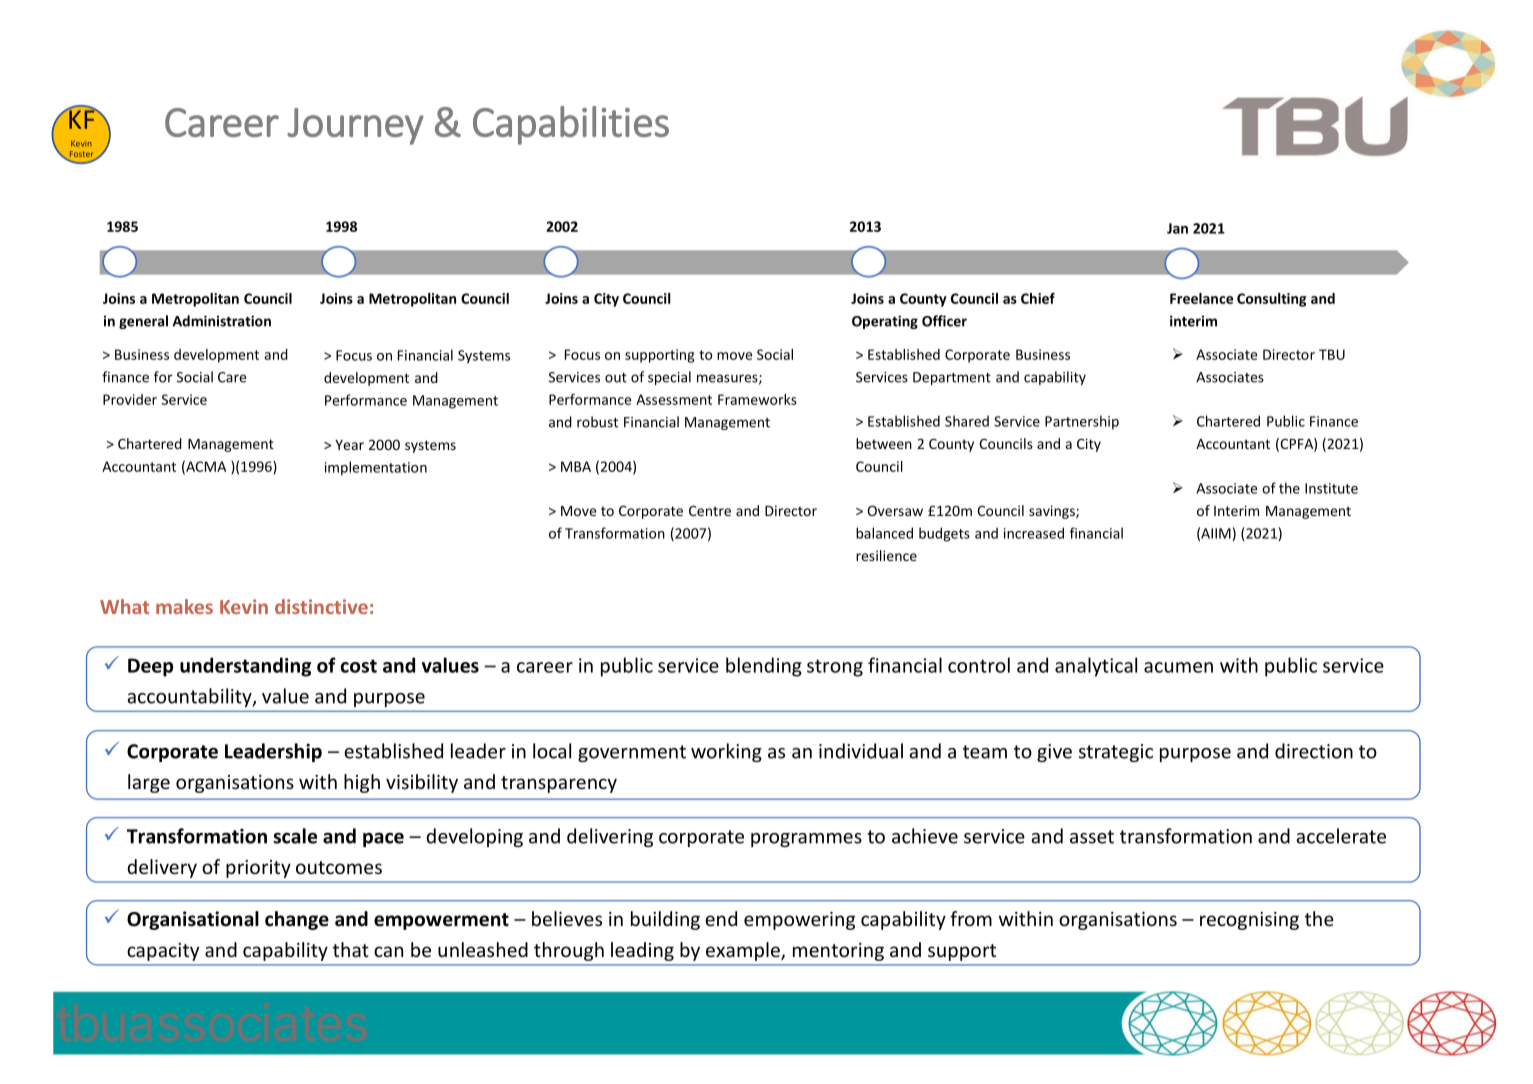 This screenshot has height=1084, width=1533. What do you see at coordinates (355, 126) in the screenshot?
I see `Journey` at bounding box center [355, 126].
